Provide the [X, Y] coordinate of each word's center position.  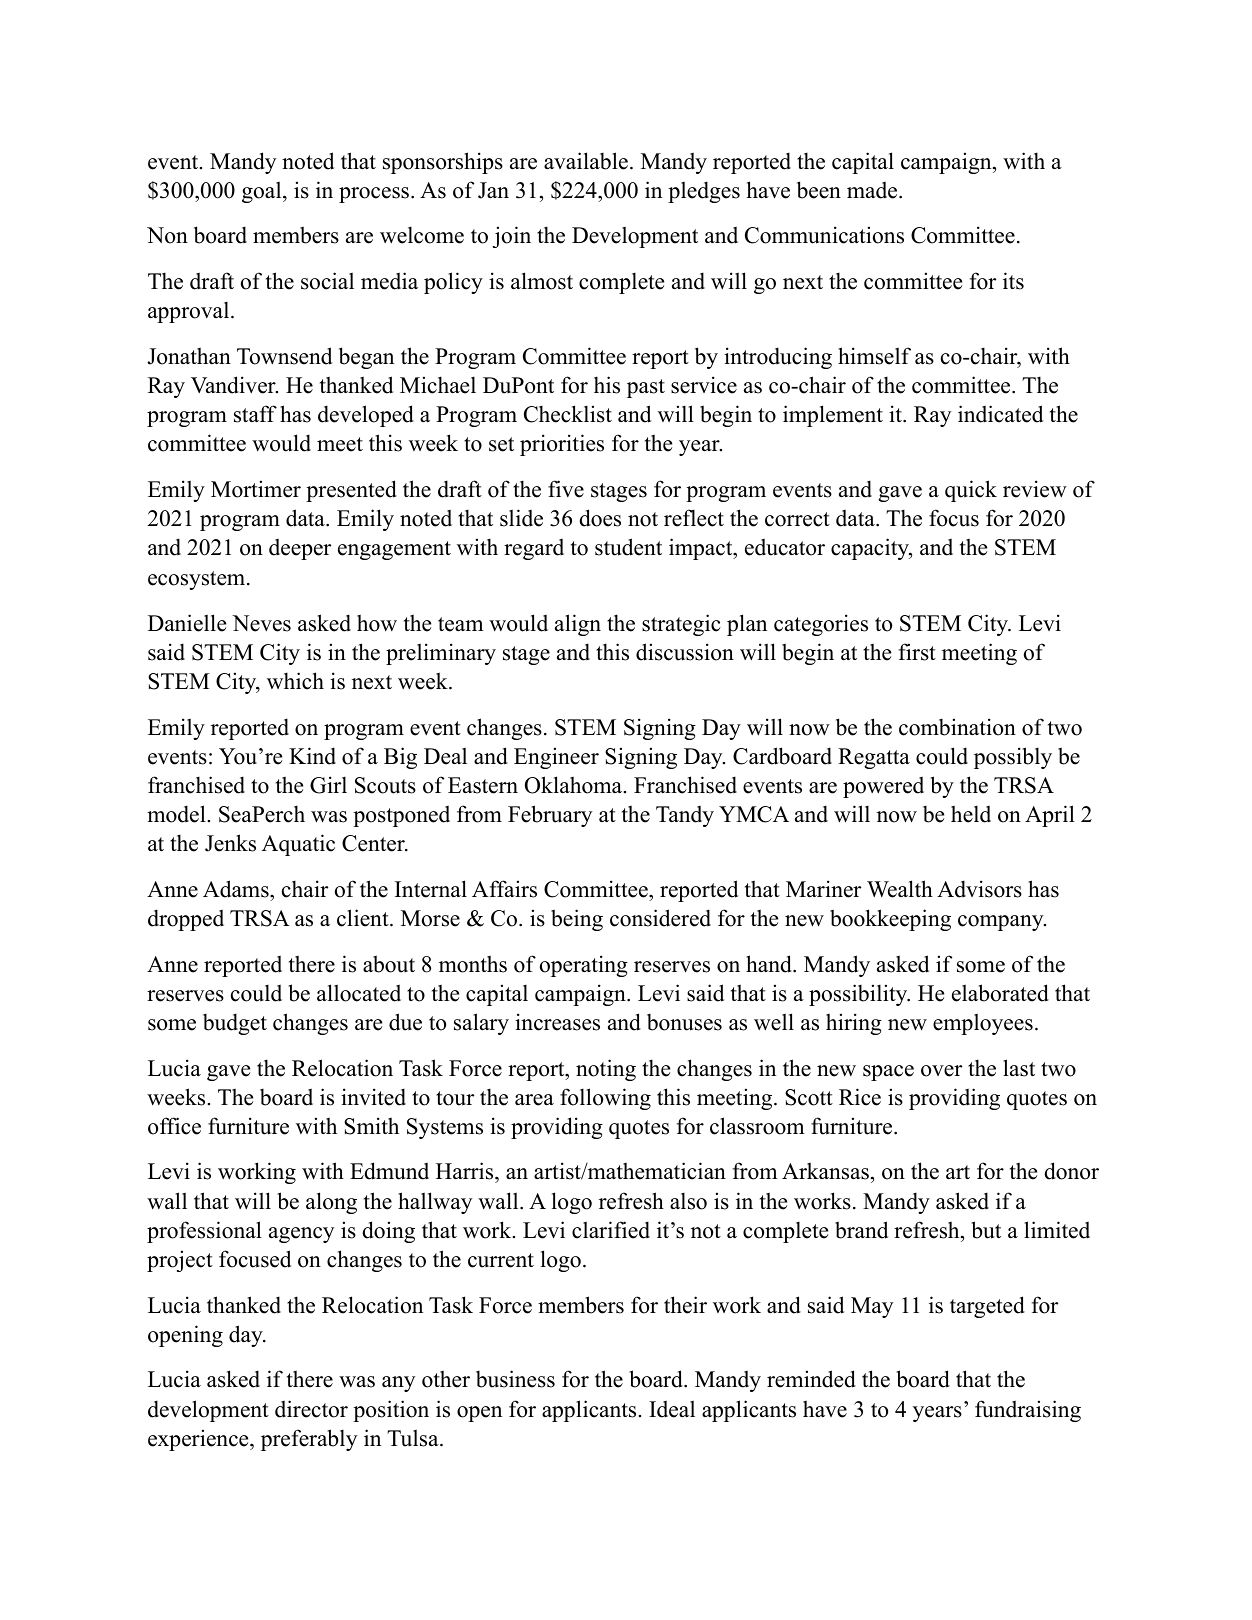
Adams [237, 889]
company [1002, 923]
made [873, 190]
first [917, 652]
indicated [1000, 414]
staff [255, 414]
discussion [685, 652]
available [586, 161]
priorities [562, 445]
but [986, 1230]
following [605, 1099]
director [311, 1409]
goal [263, 192]
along [331, 1203]
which [295, 681]
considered [660, 918]
